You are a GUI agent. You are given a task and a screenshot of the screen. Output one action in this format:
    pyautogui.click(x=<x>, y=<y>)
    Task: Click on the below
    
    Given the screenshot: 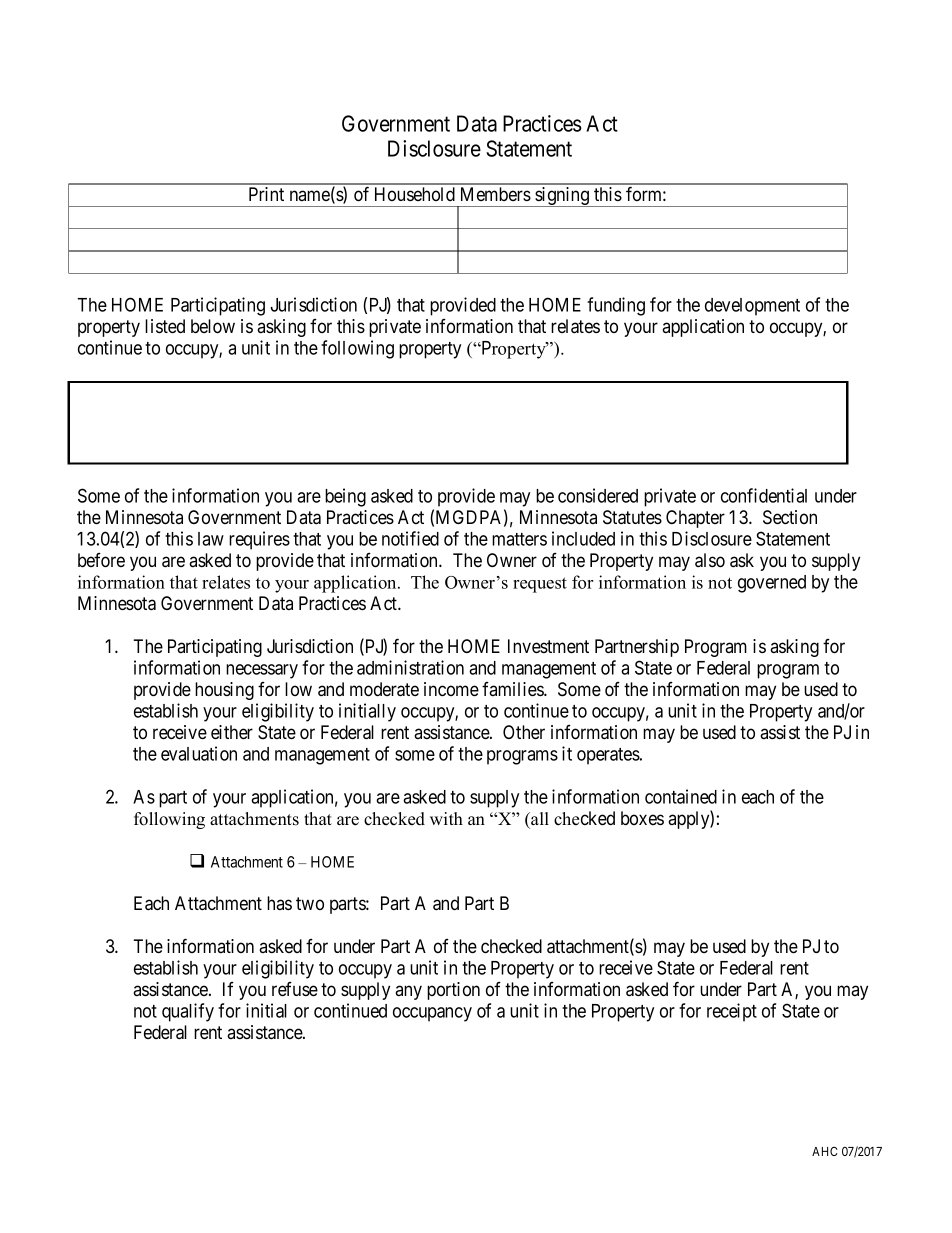 What is the action you would take?
    pyautogui.click(x=213, y=326)
